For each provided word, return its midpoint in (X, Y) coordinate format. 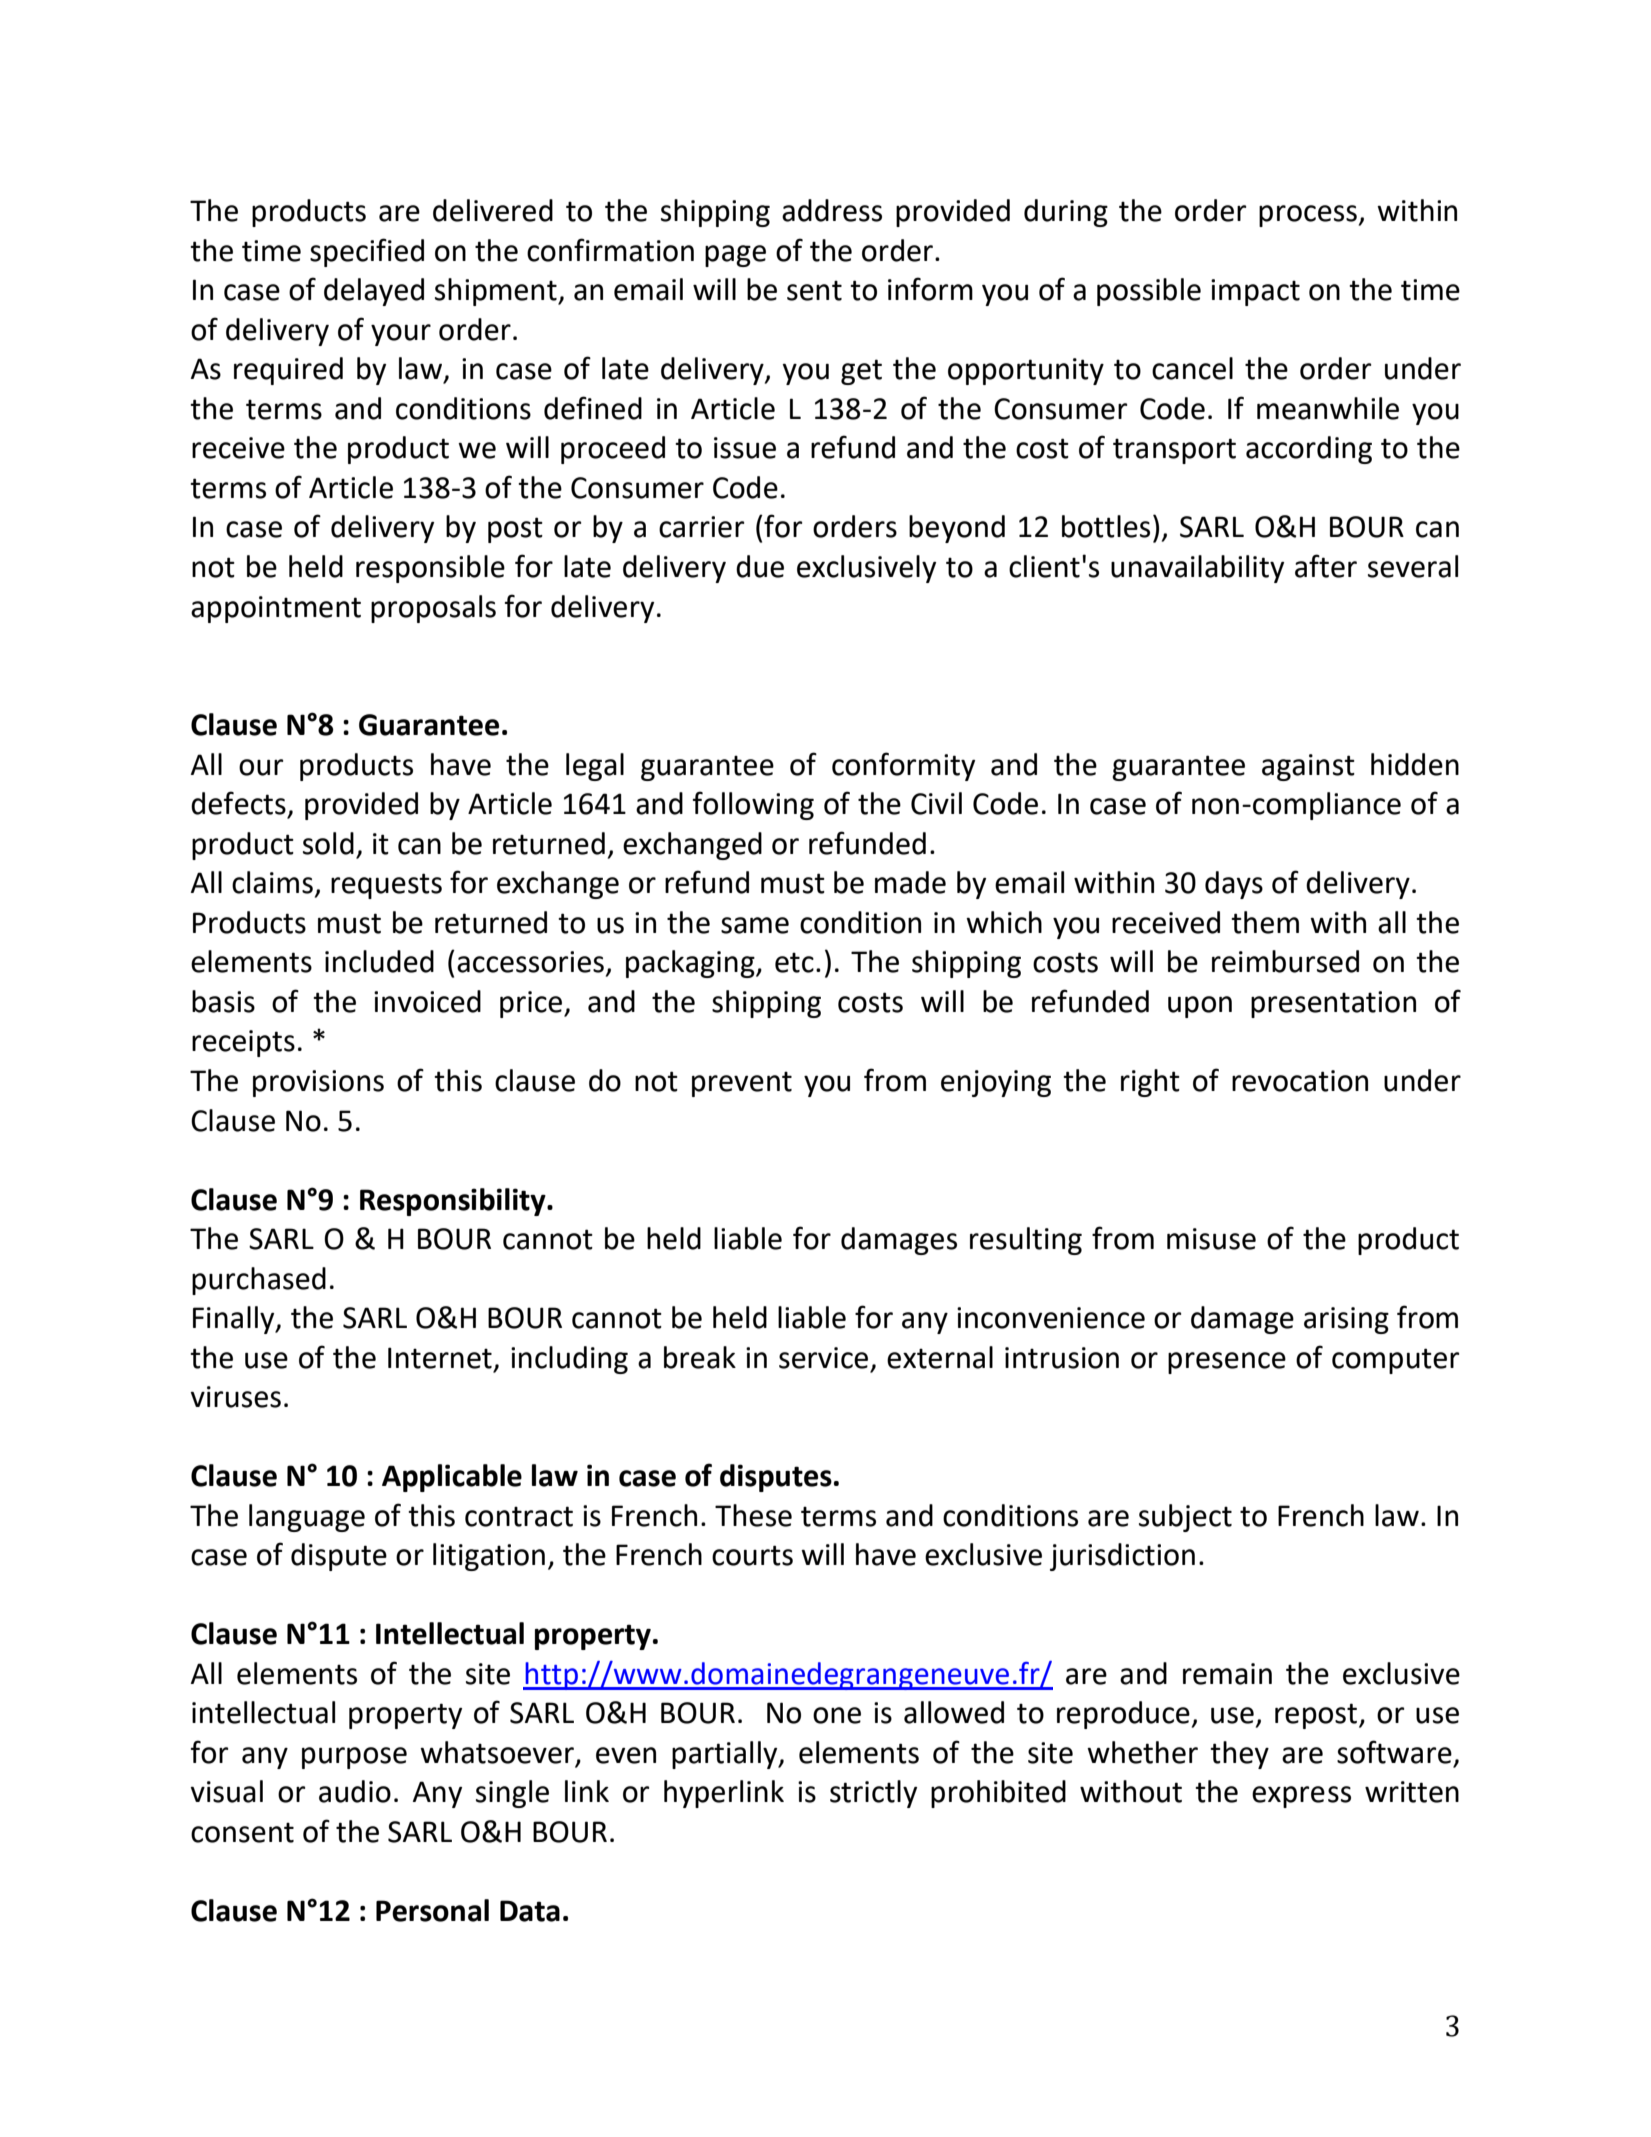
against (1308, 767)
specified (367, 252)
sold (328, 843)
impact (1255, 292)
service (823, 1358)
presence (1227, 1363)
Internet (440, 1358)
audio (355, 1791)
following (753, 805)
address (832, 210)
